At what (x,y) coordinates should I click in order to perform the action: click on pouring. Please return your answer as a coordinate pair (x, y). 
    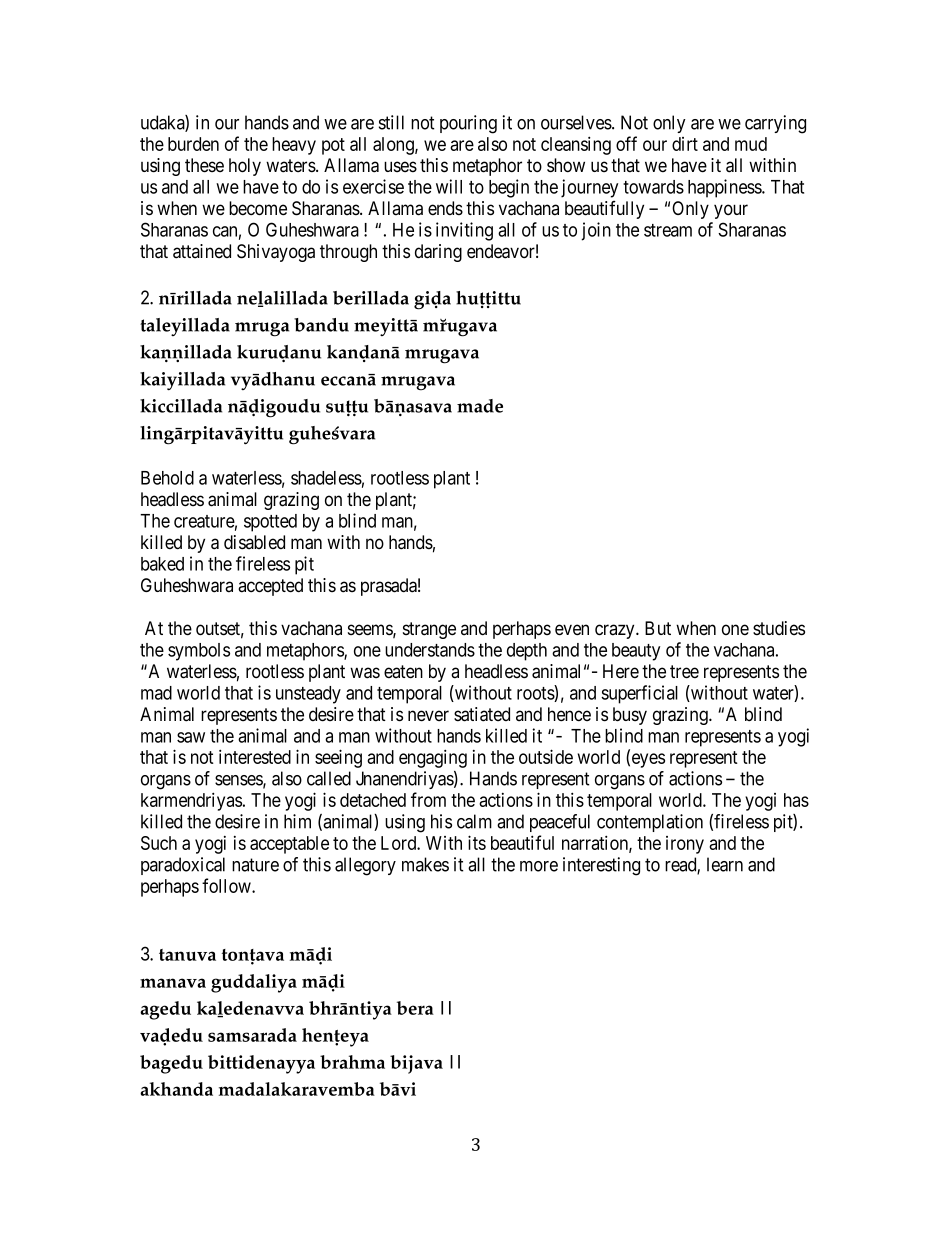
    Looking at the image, I should click on (468, 124).
